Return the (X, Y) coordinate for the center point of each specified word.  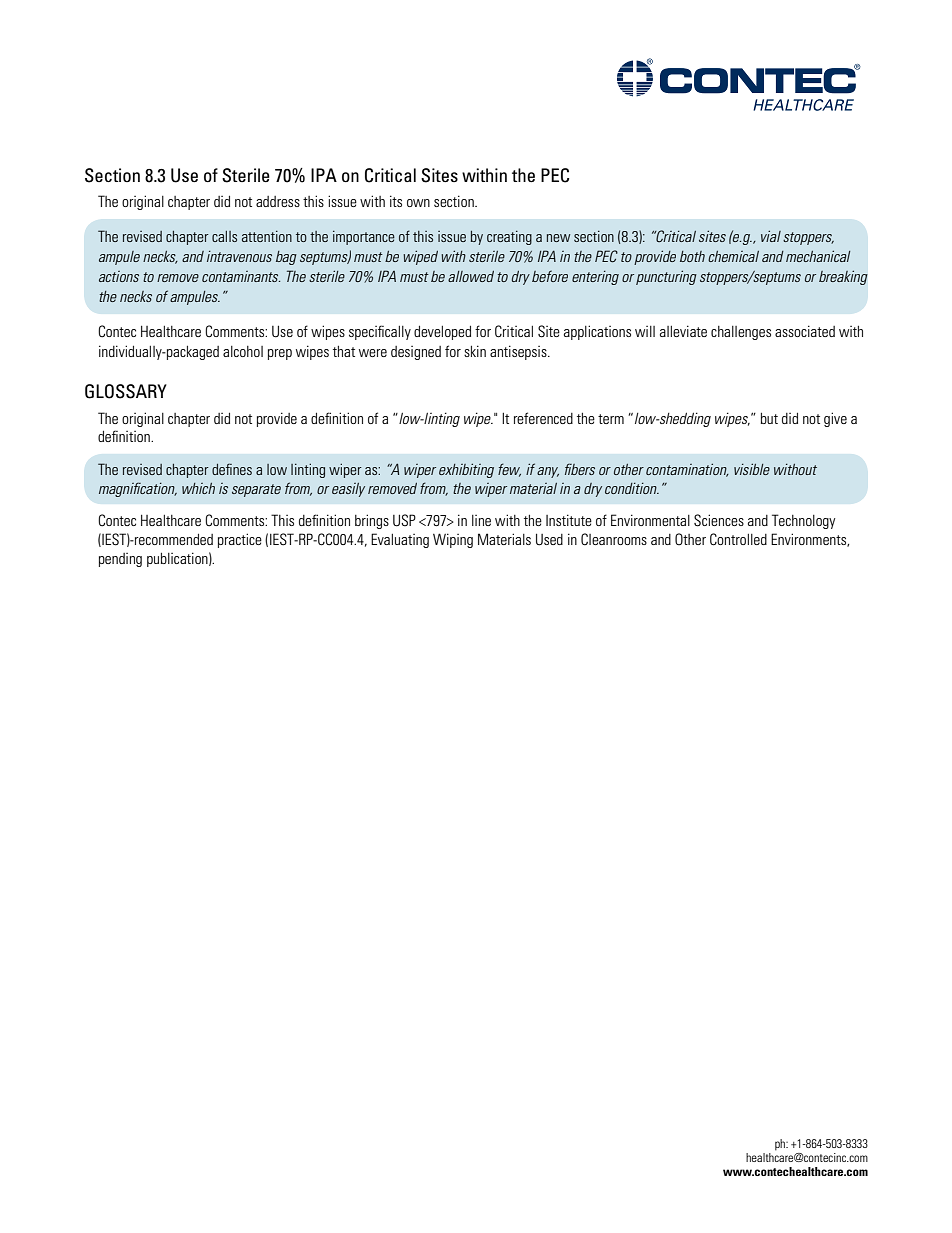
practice (240, 540)
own (418, 203)
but (769, 418)
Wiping (453, 540)
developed (442, 333)
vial (771, 236)
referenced (543, 418)
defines (232, 469)
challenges (741, 333)
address (278, 201)
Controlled (738, 539)
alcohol (243, 351)
